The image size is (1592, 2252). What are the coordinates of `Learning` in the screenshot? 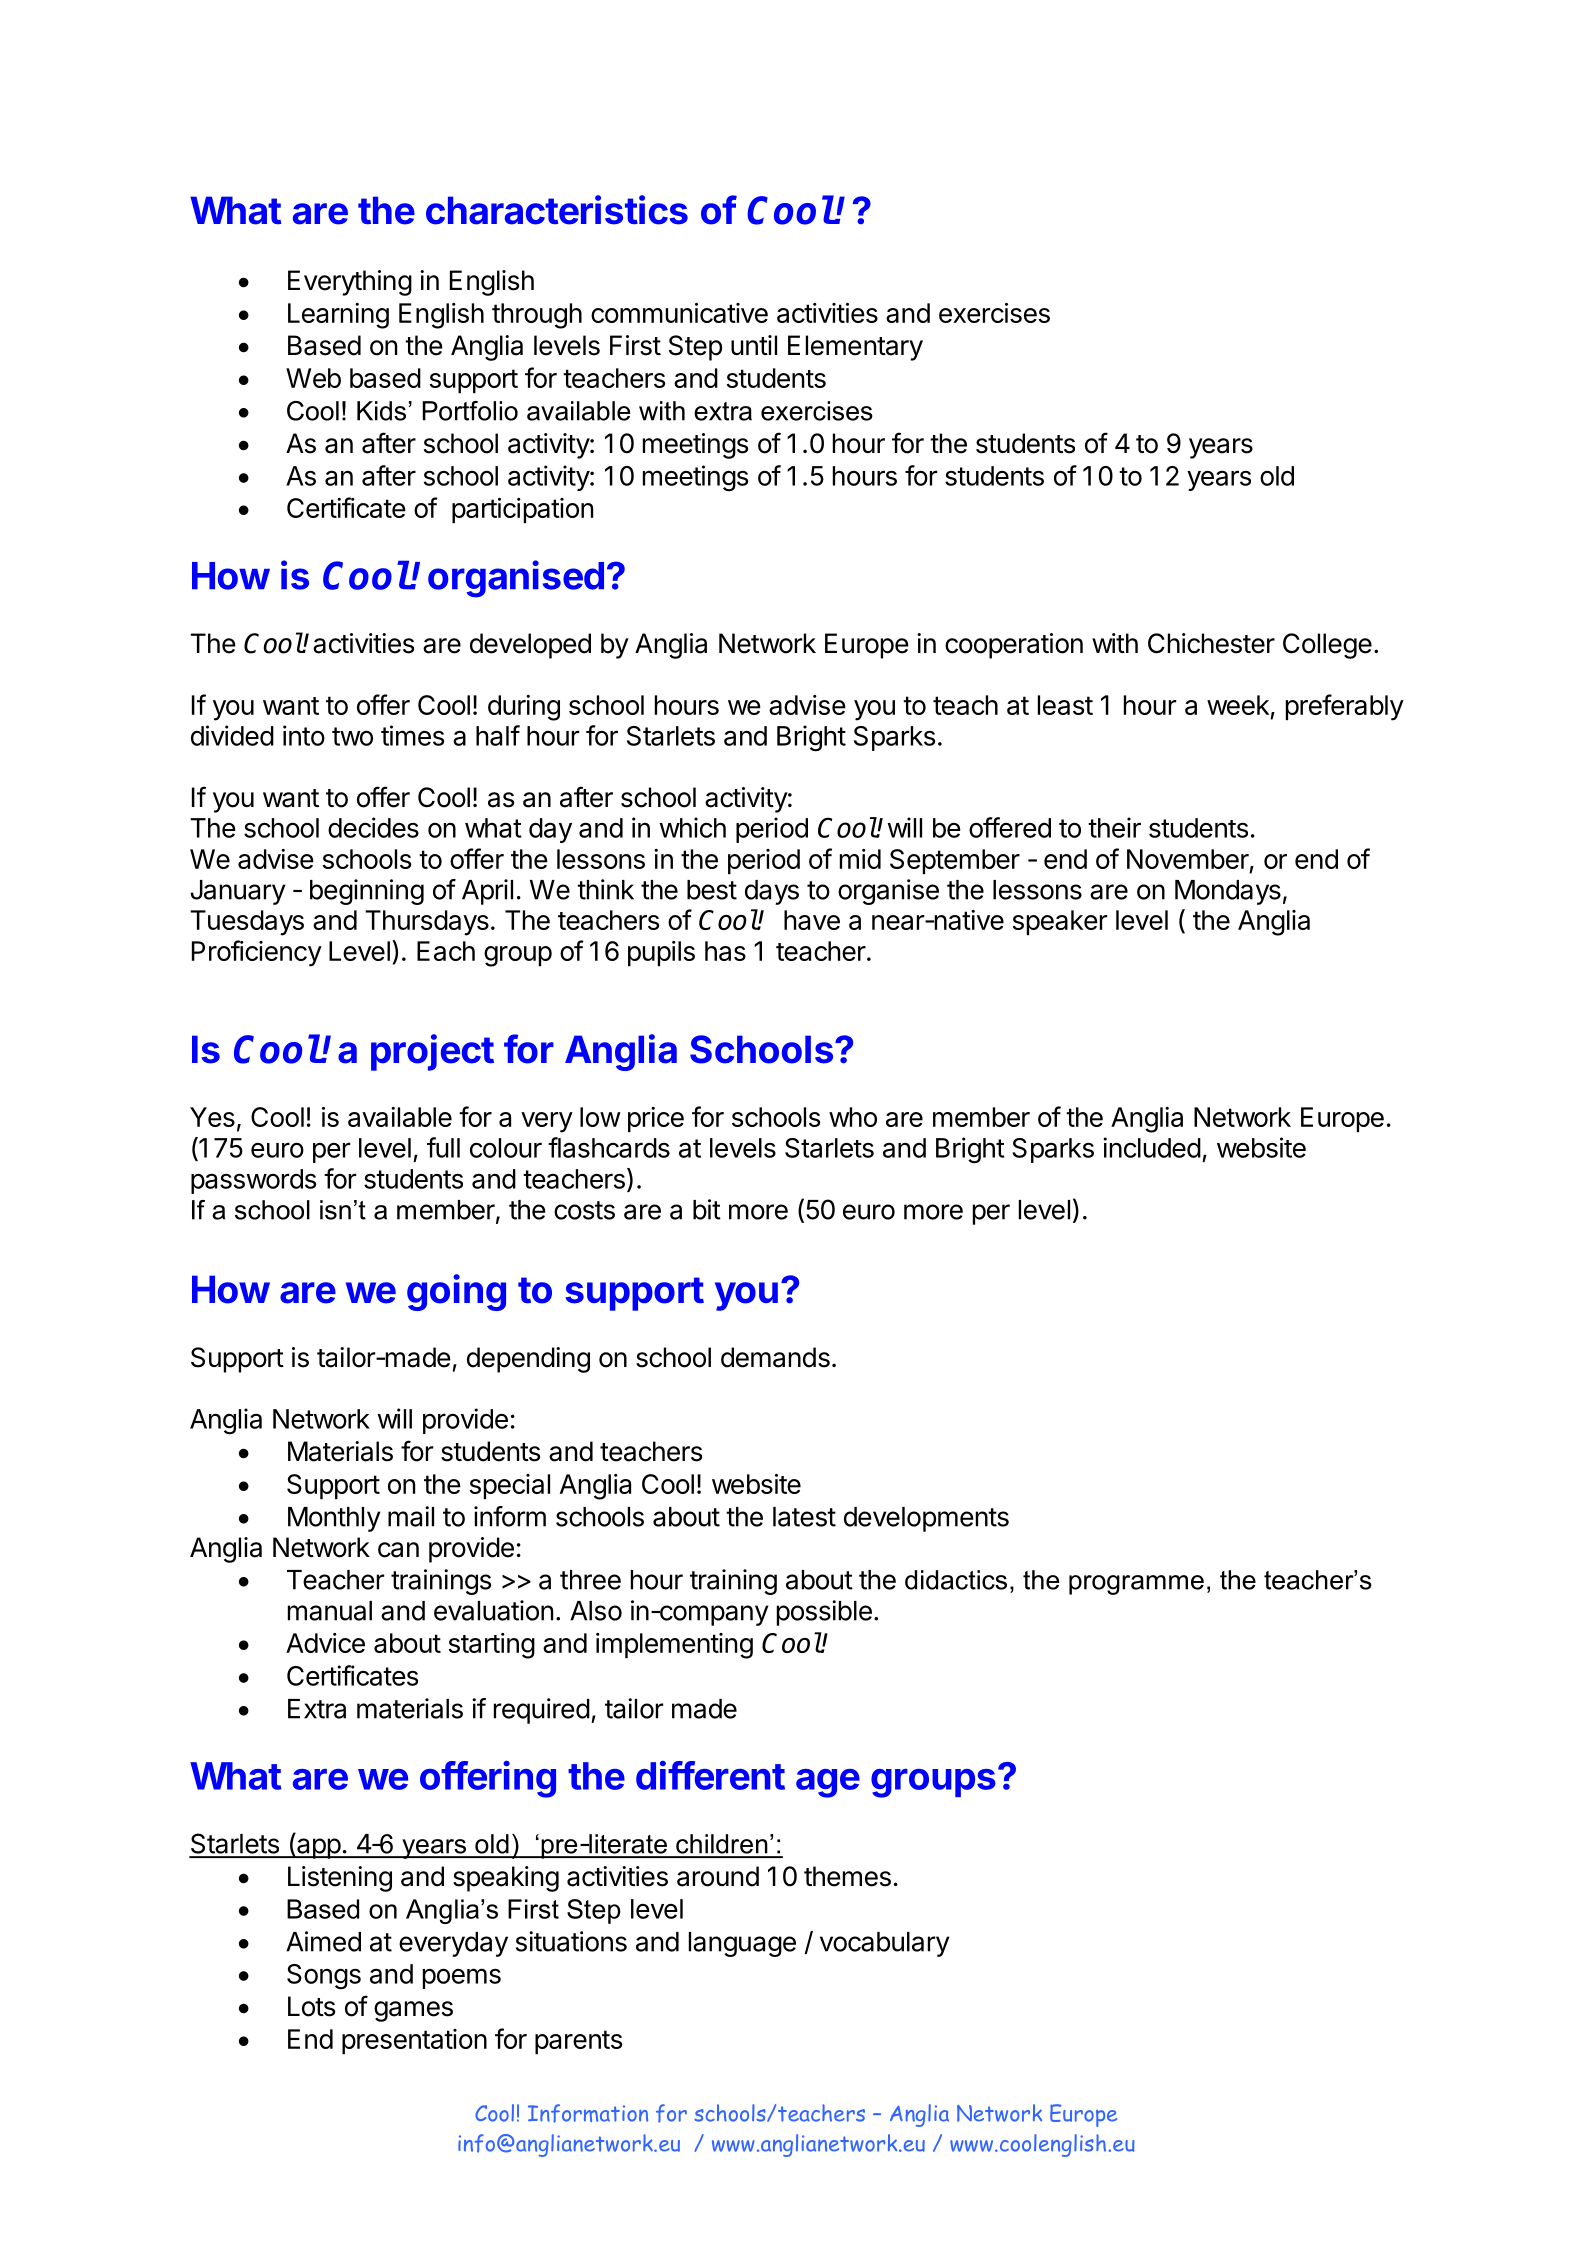 It's located at (338, 316).
